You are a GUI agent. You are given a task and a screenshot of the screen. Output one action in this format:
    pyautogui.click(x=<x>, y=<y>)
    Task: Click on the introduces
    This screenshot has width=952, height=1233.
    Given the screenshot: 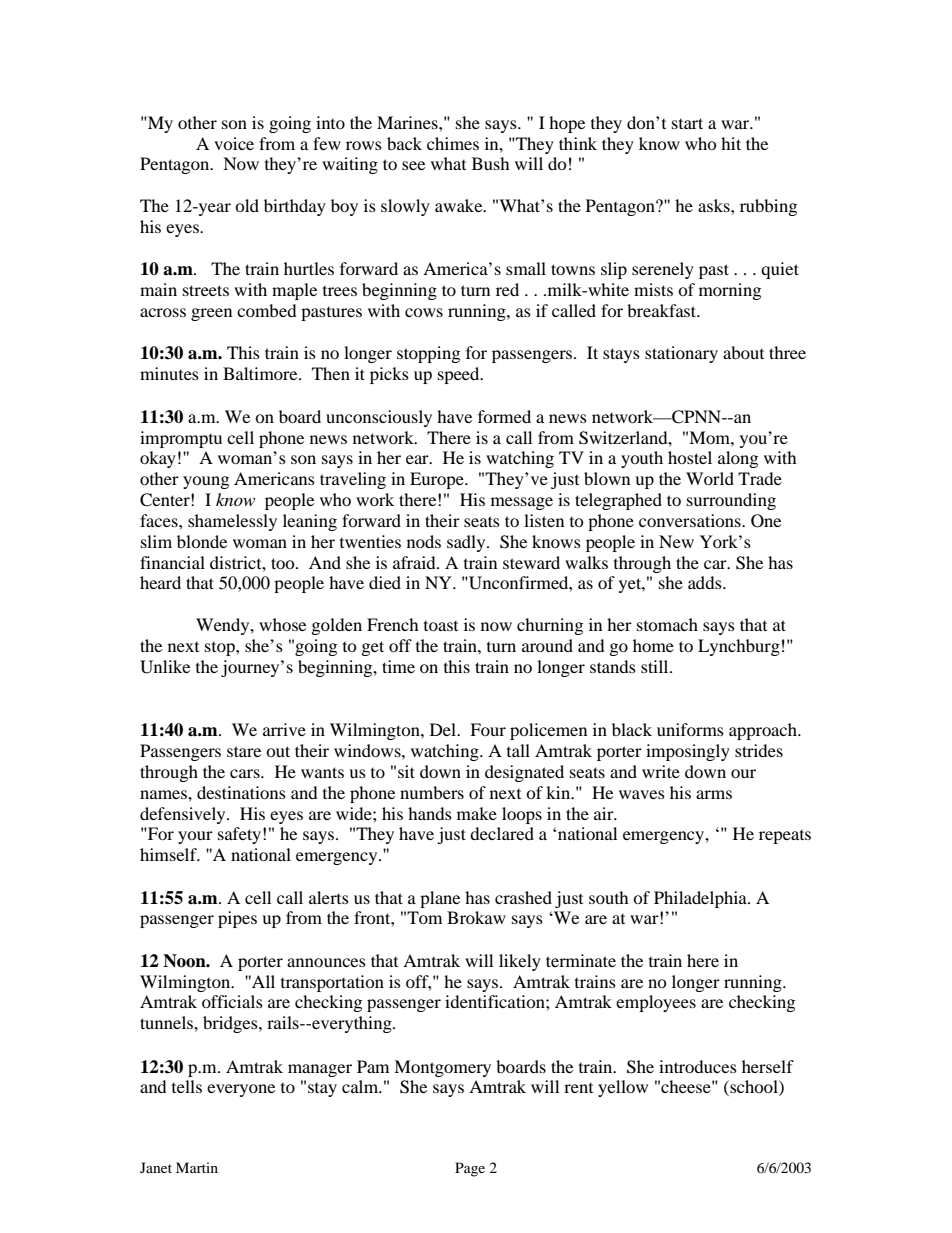 What is the action you would take?
    pyautogui.click(x=698, y=1066)
